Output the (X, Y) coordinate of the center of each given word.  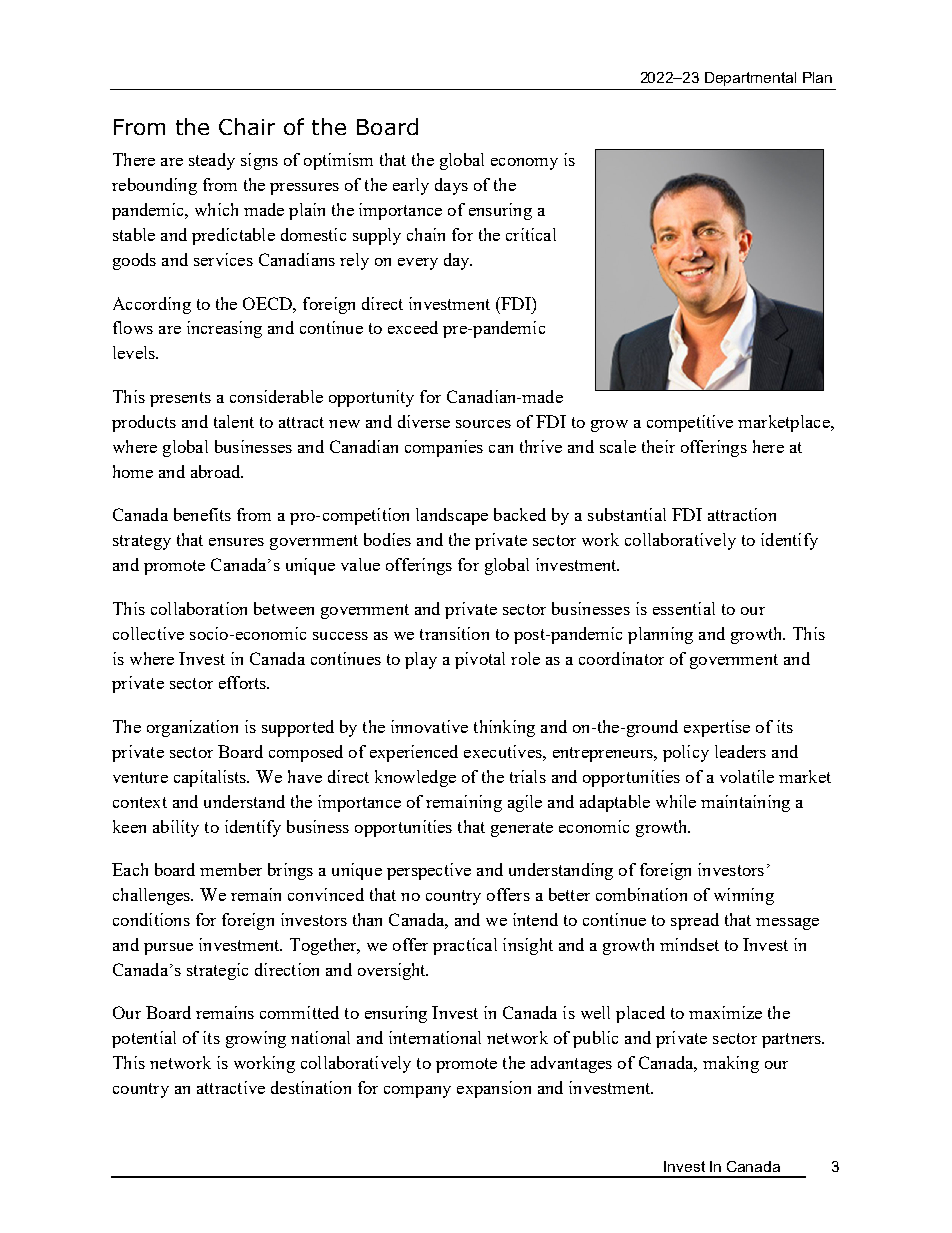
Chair (247, 126)
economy (524, 164)
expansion (494, 1089)
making (731, 1064)
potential (144, 1039)
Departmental (750, 79)
